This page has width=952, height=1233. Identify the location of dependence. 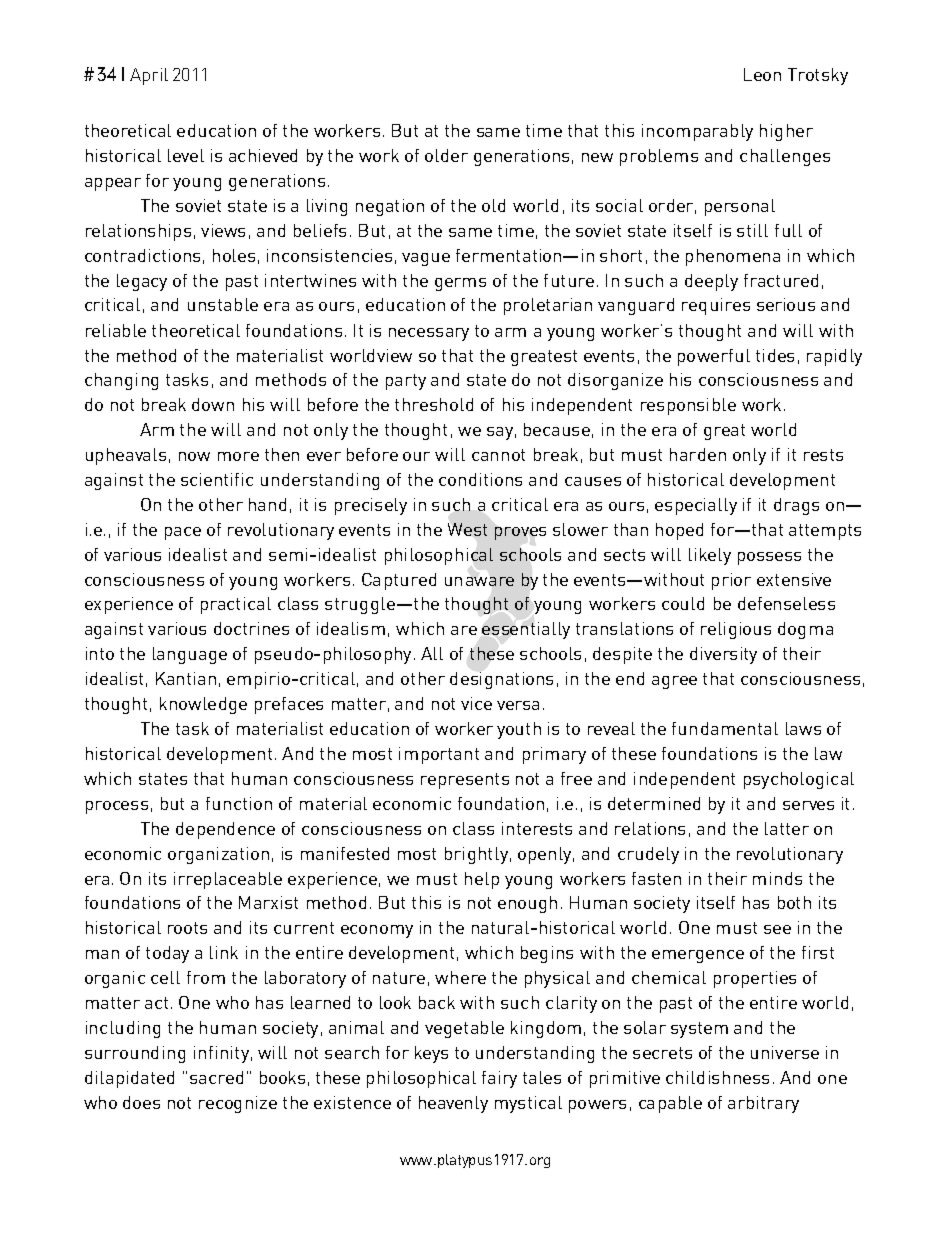
(225, 830).
